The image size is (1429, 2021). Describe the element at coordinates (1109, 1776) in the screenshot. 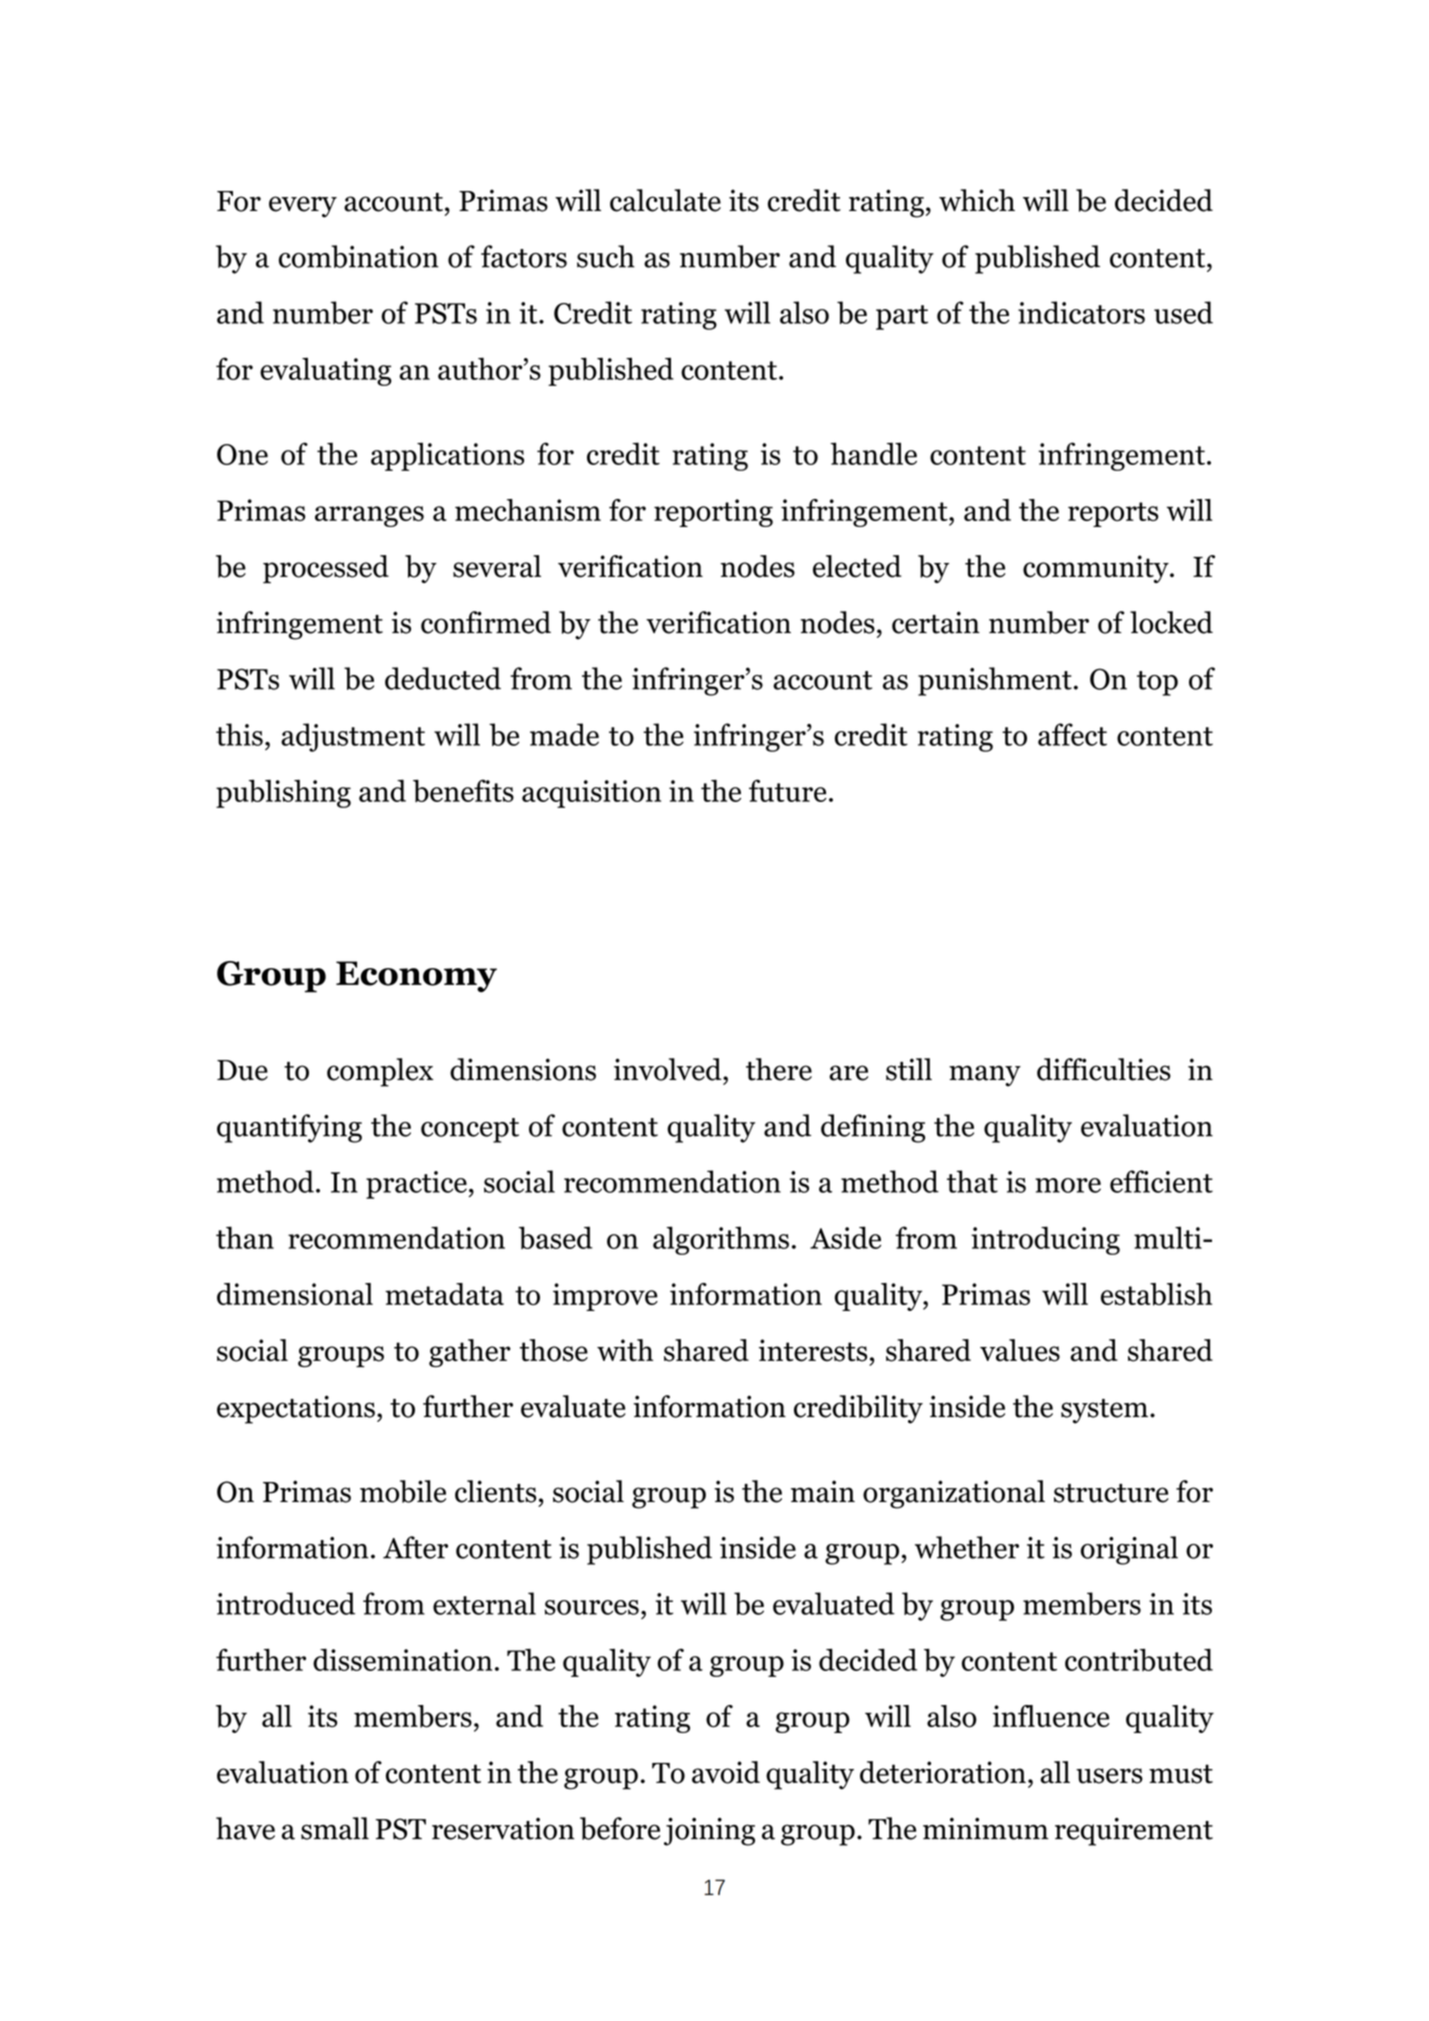

I see `users` at that location.
